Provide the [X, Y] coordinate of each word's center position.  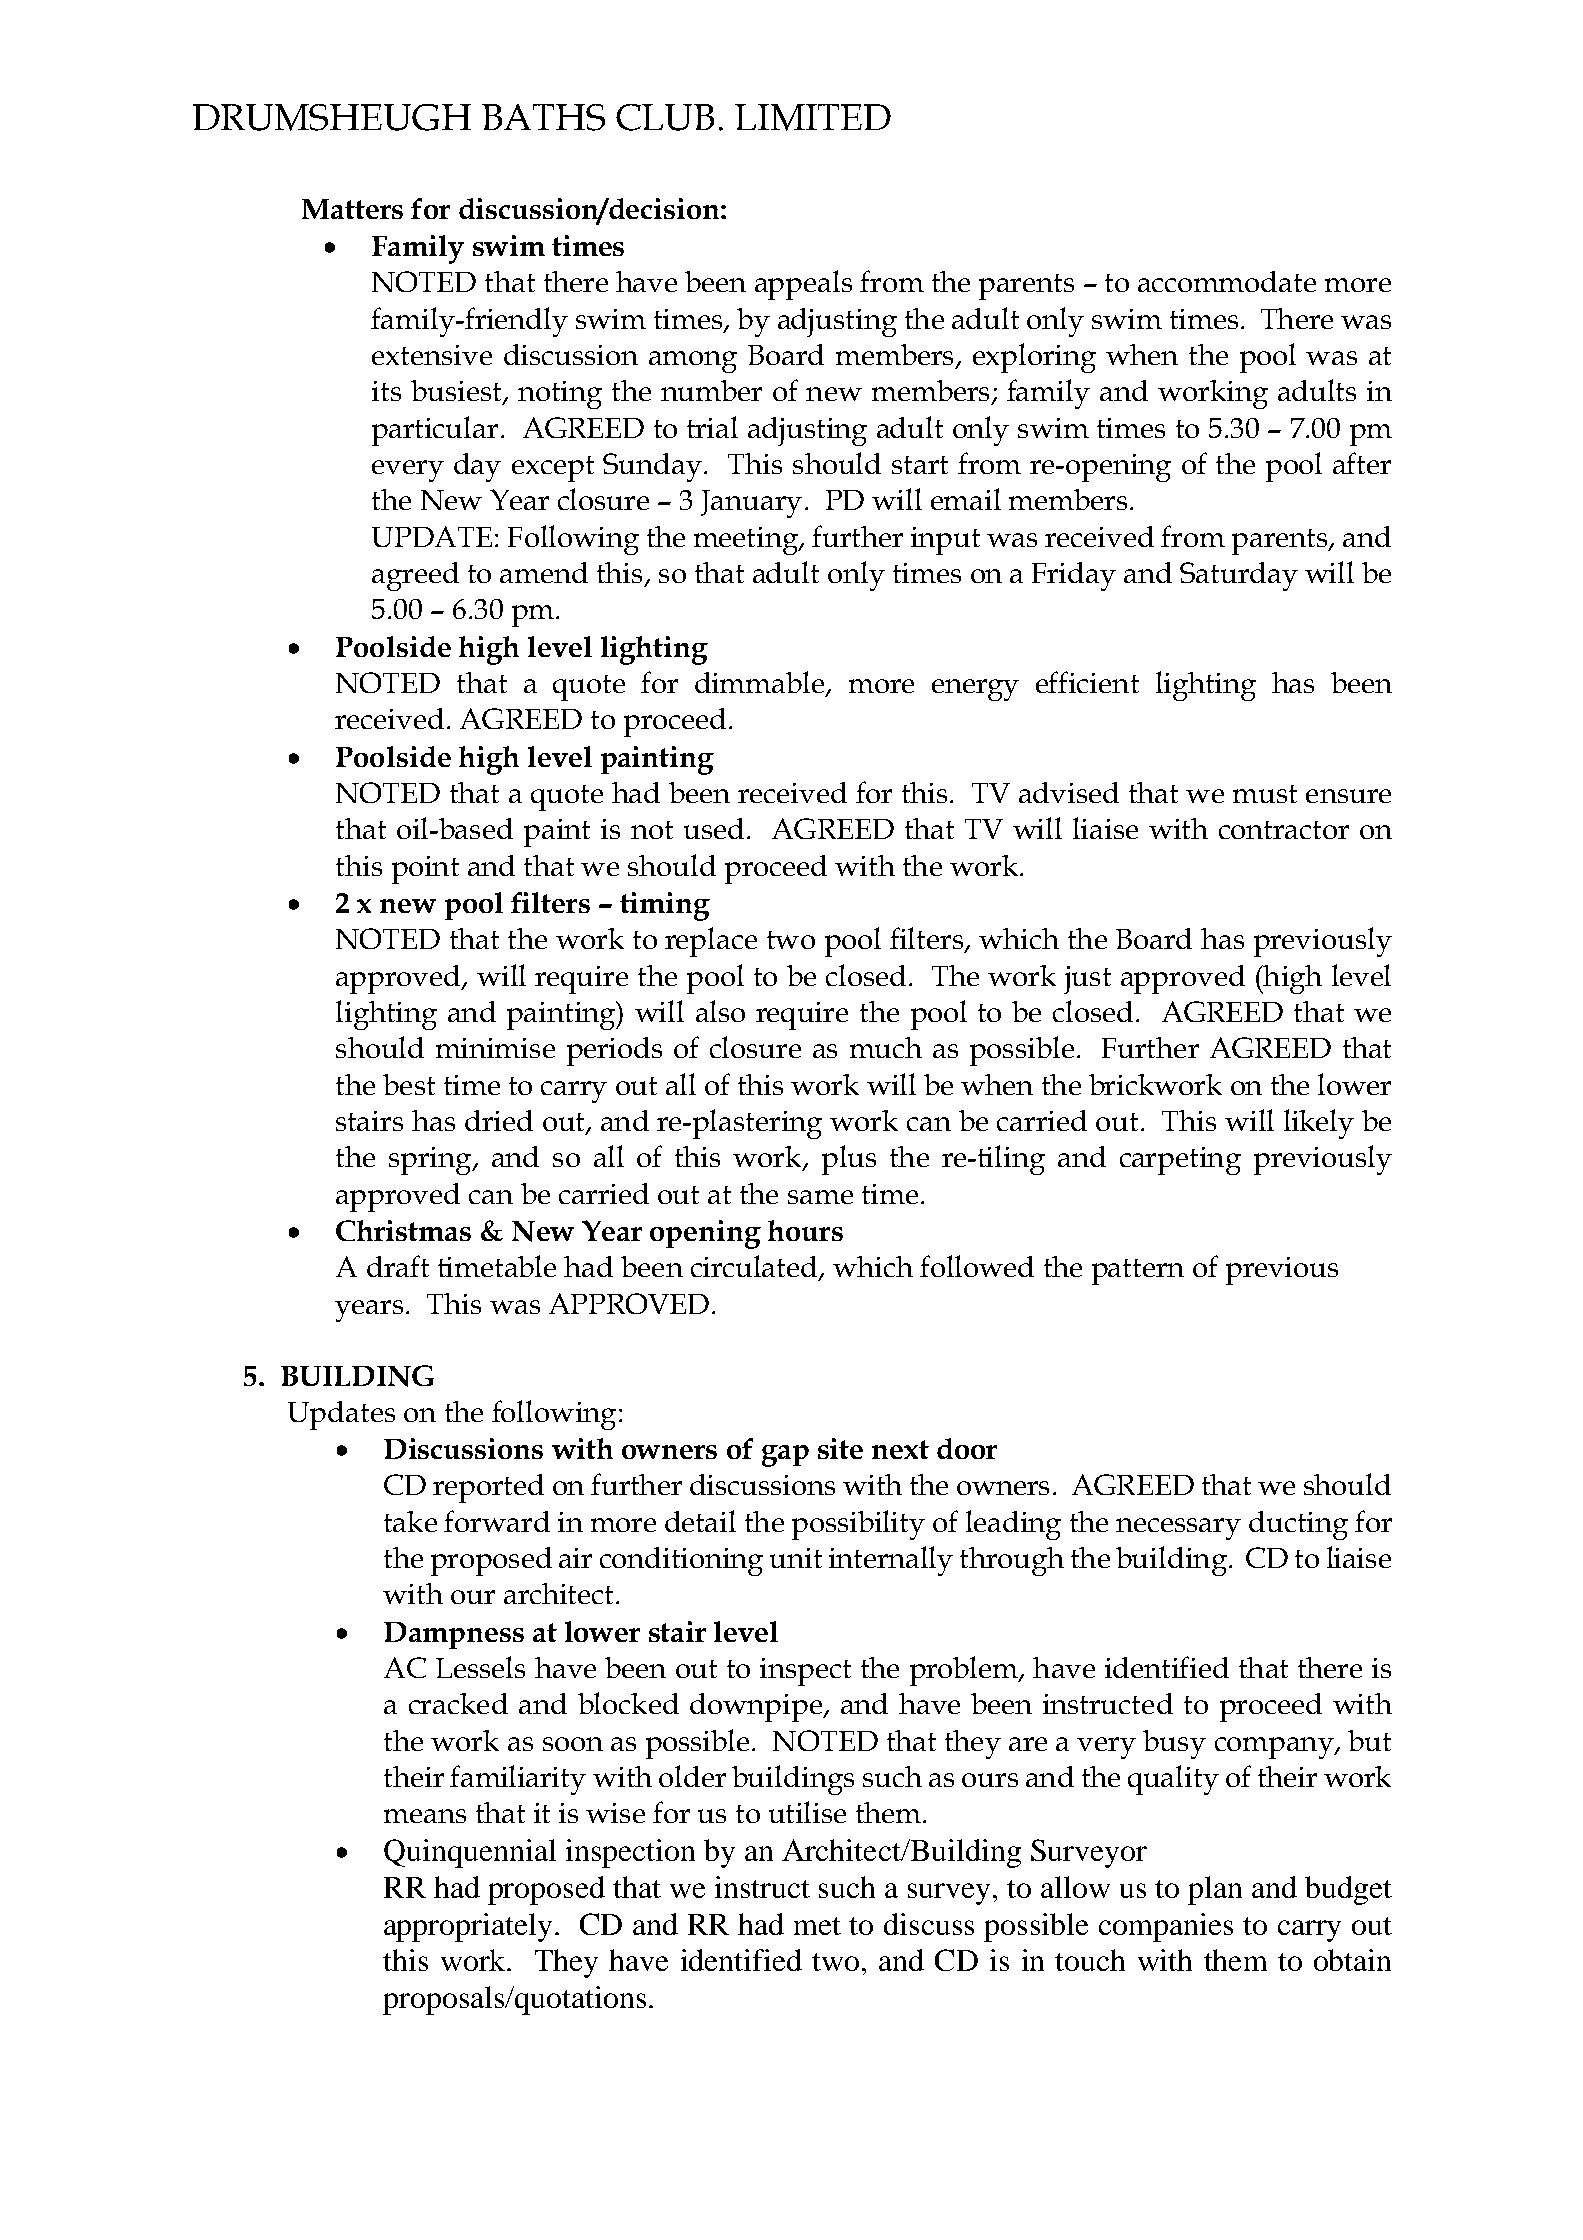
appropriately [468, 1927]
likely [1319, 1124]
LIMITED [813, 117]
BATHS [543, 117]
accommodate [1227, 281]
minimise [495, 1048]
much [886, 1047]
